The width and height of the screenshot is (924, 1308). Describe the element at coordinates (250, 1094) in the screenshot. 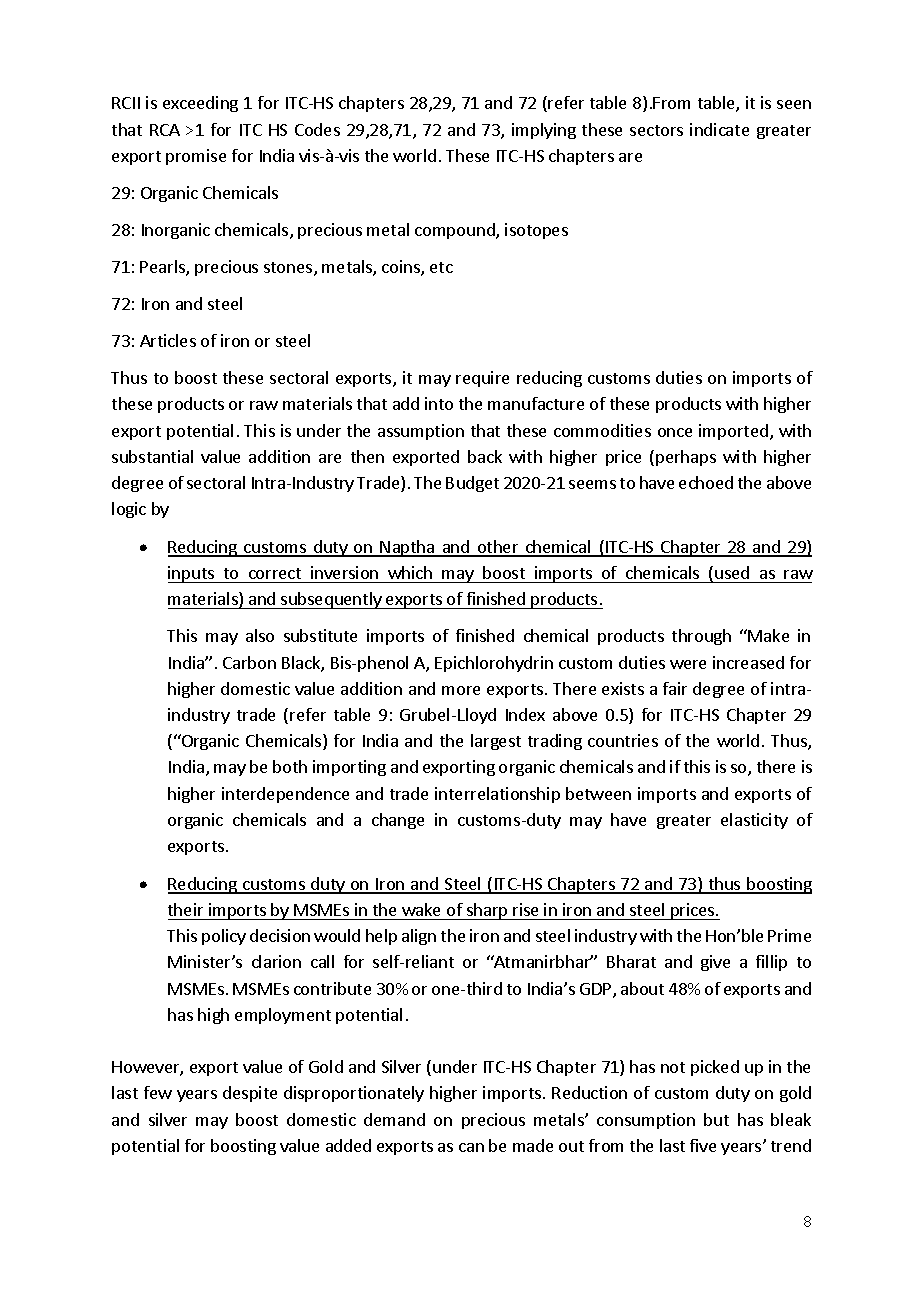

I see `despite` at that location.
